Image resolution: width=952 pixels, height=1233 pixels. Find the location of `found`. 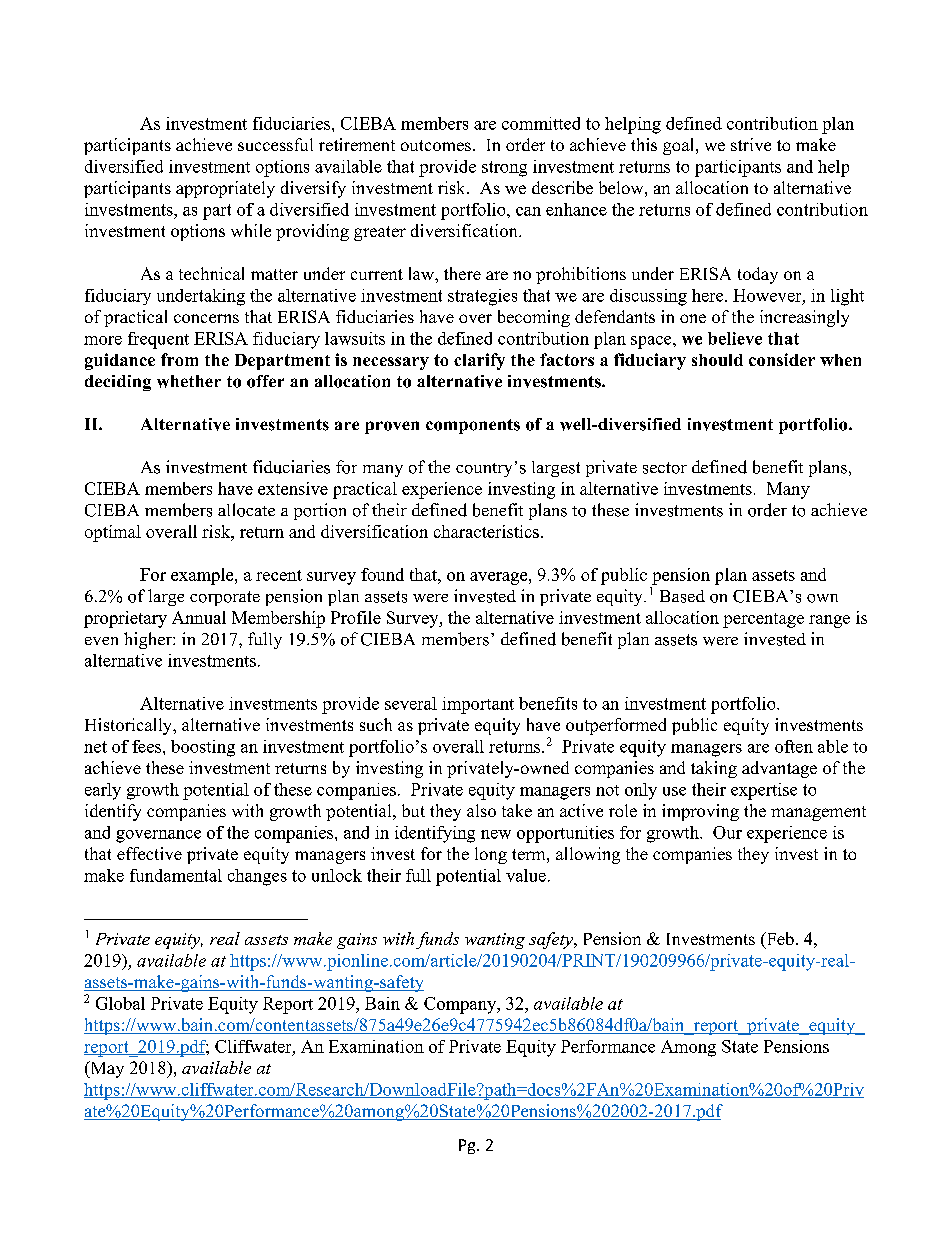

found is located at coordinates (382, 574).
